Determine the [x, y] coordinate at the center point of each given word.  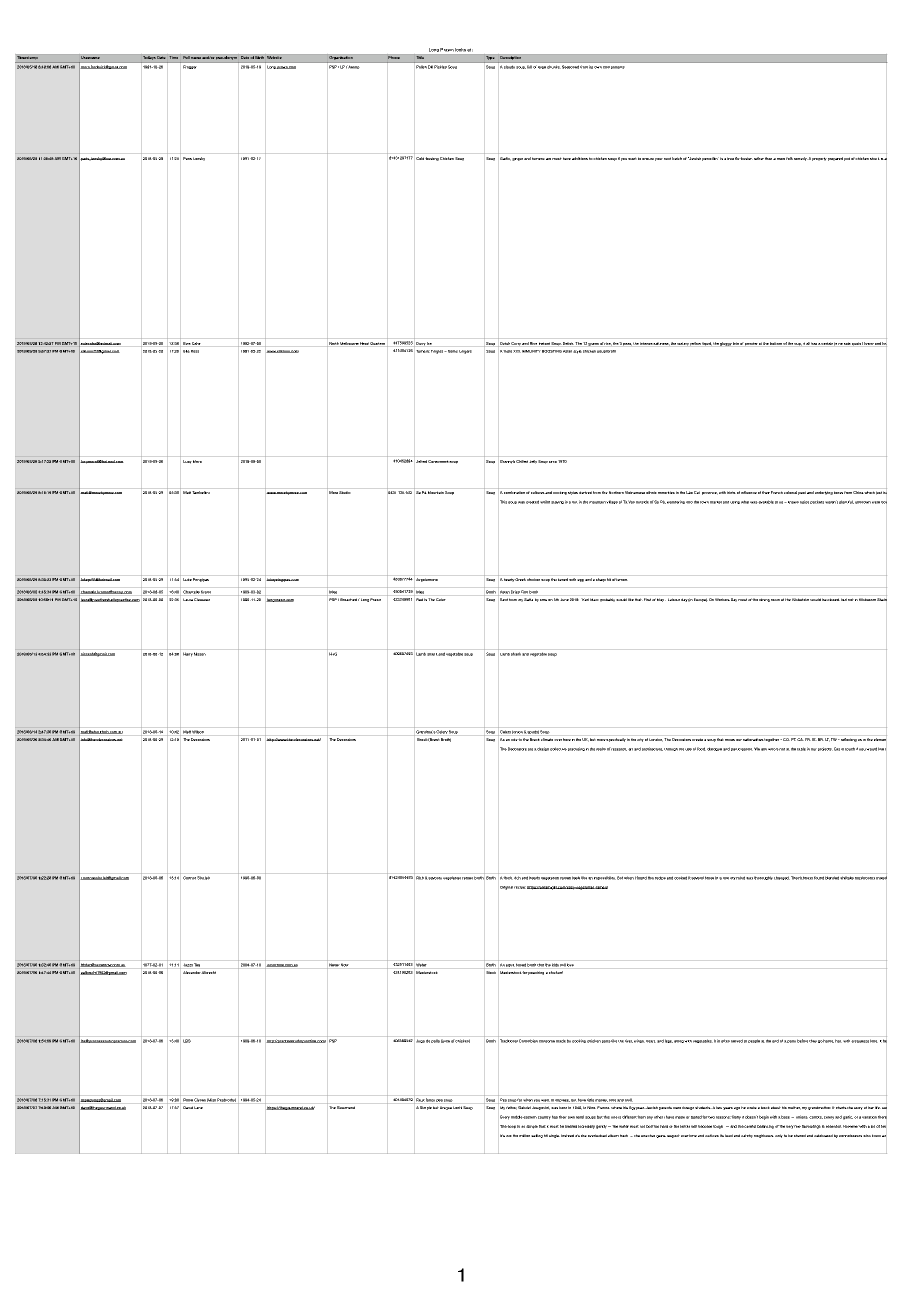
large [542, 67]
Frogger [189, 67]
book [765, 1107]
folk [789, 158]
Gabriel [524, 1107]
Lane [198, 1107]
